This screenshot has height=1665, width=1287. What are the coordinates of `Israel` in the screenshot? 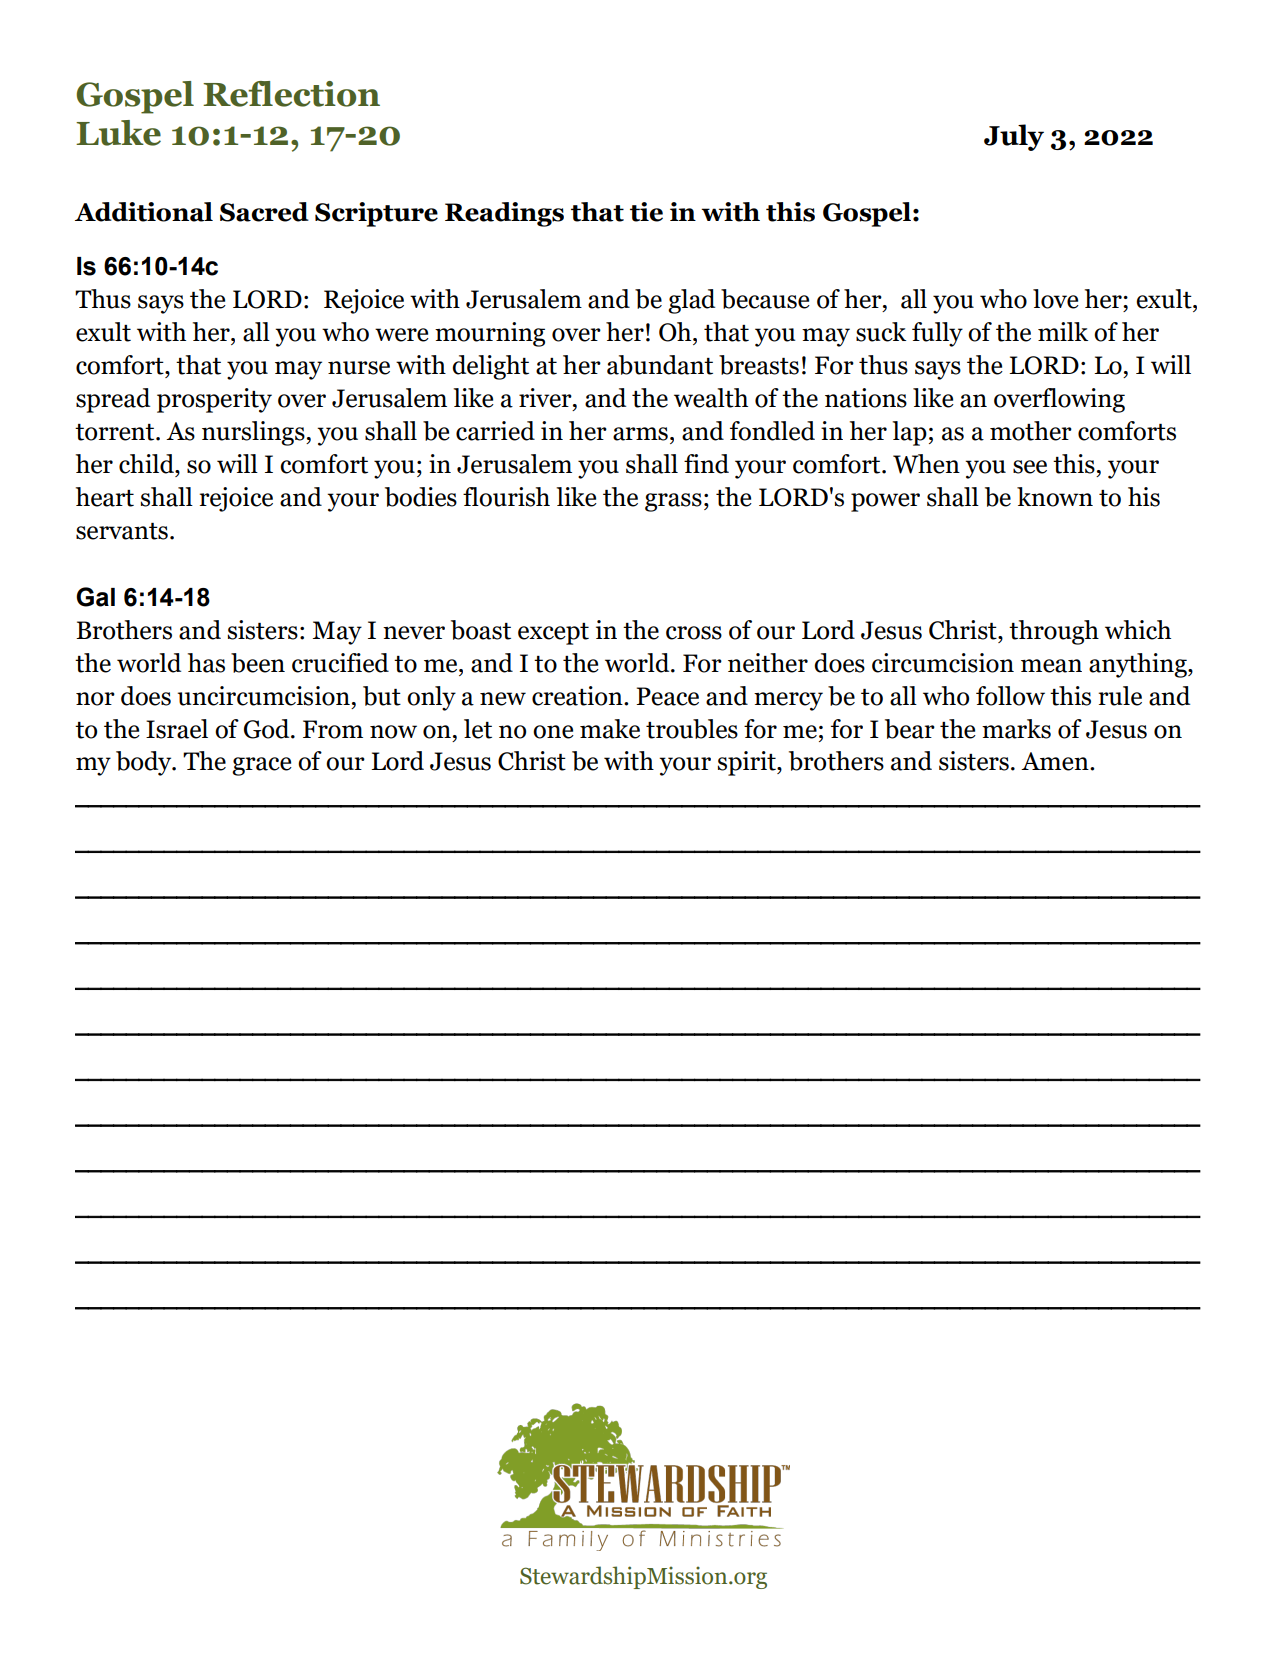 It's located at (177, 729).
